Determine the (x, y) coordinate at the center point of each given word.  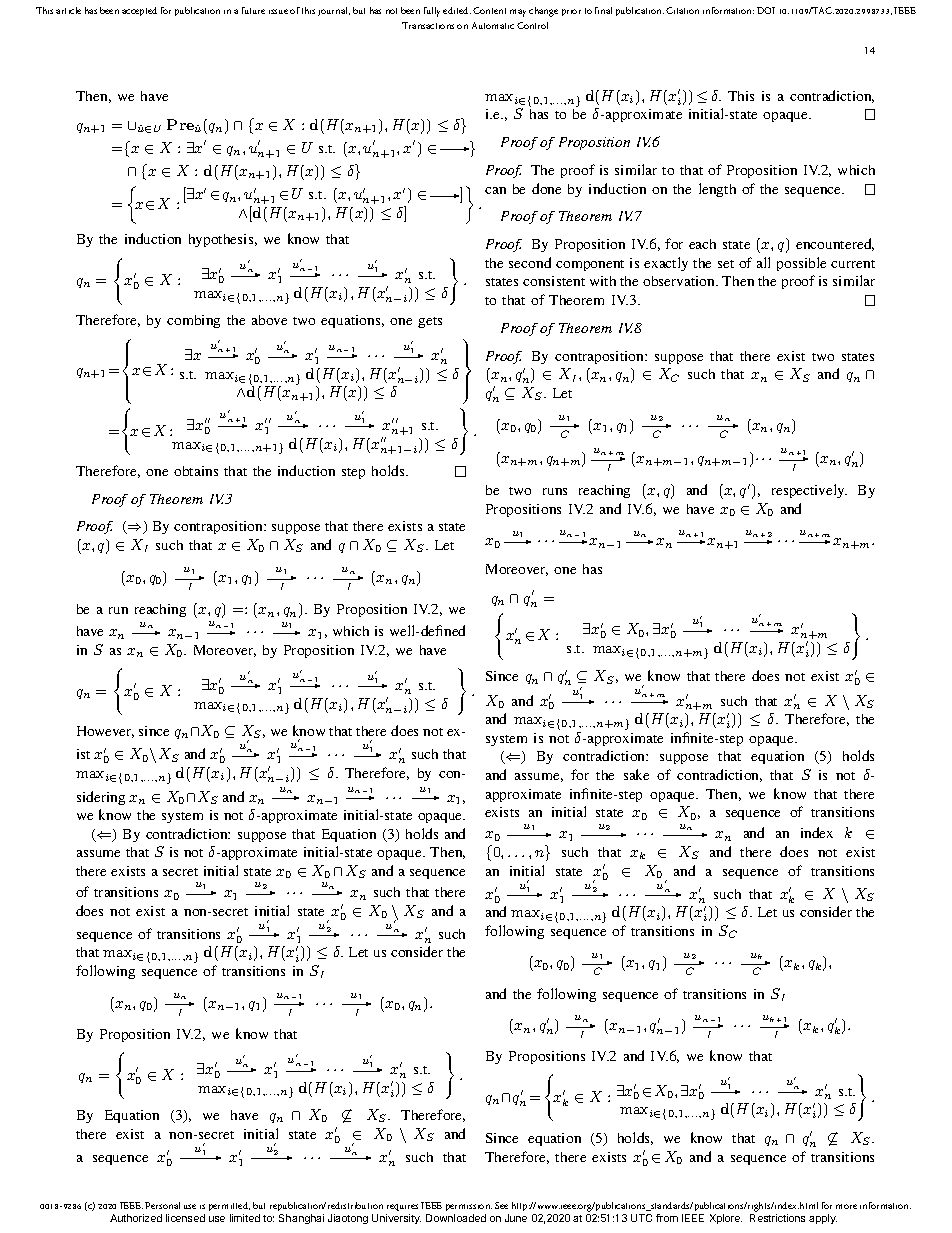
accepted (139, 11)
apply (823, 1219)
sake (636, 774)
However (105, 732)
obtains (196, 471)
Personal (162, 1205)
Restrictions (777, 1218)
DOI (766, 10)
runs (555, 491)
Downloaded (456, 1218)
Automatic (493, 25)
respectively (809, 491)
